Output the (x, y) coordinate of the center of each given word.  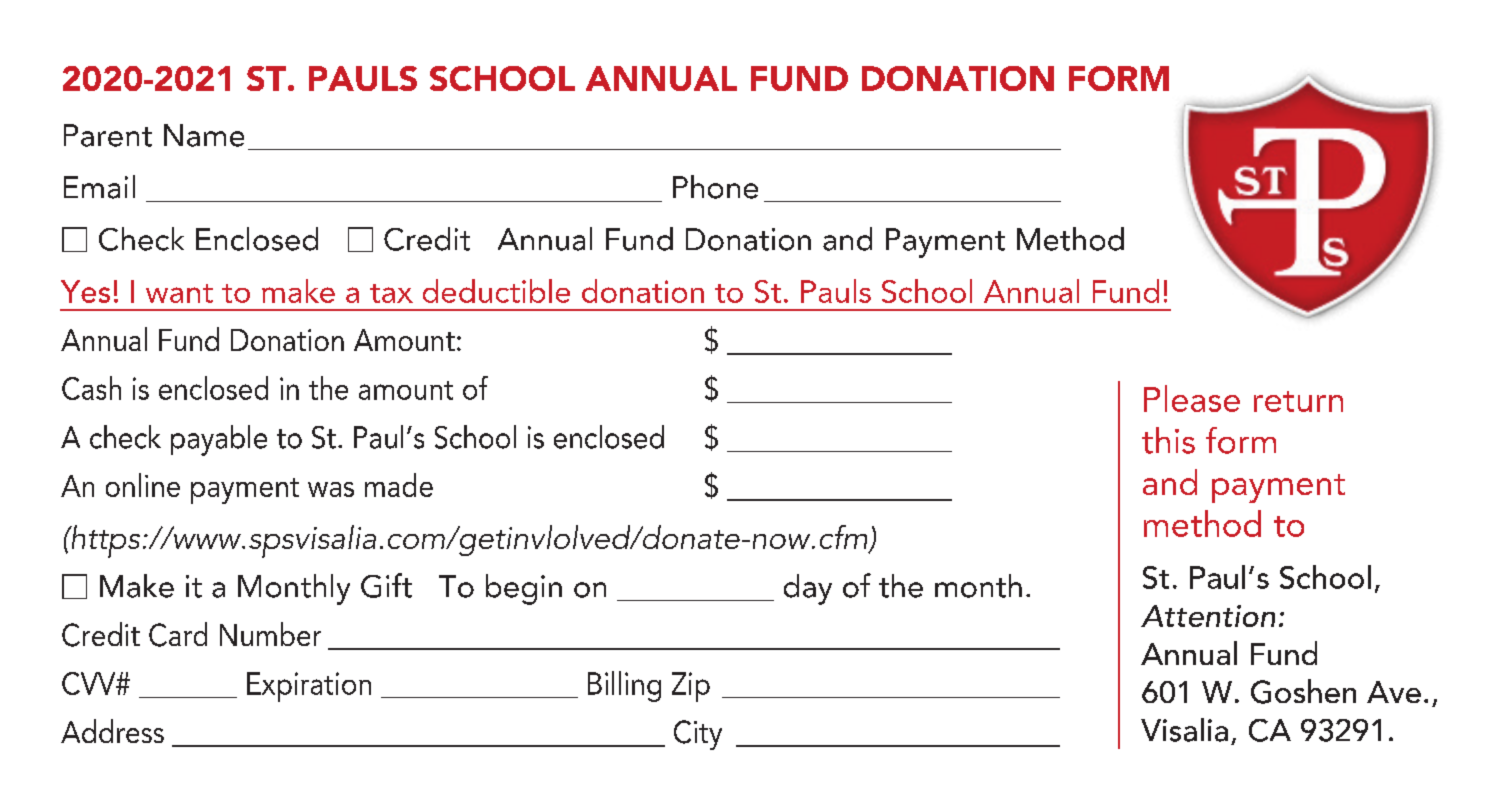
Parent (108, 135)
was (331, 489)
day (808, 589)
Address (112, 731)
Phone (715, 187)
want (179, 293)
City (698, 735)
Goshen (1303, 691)
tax (391, 293)
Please (1192, 398)
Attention (1208, 616)
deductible (496, 291)
